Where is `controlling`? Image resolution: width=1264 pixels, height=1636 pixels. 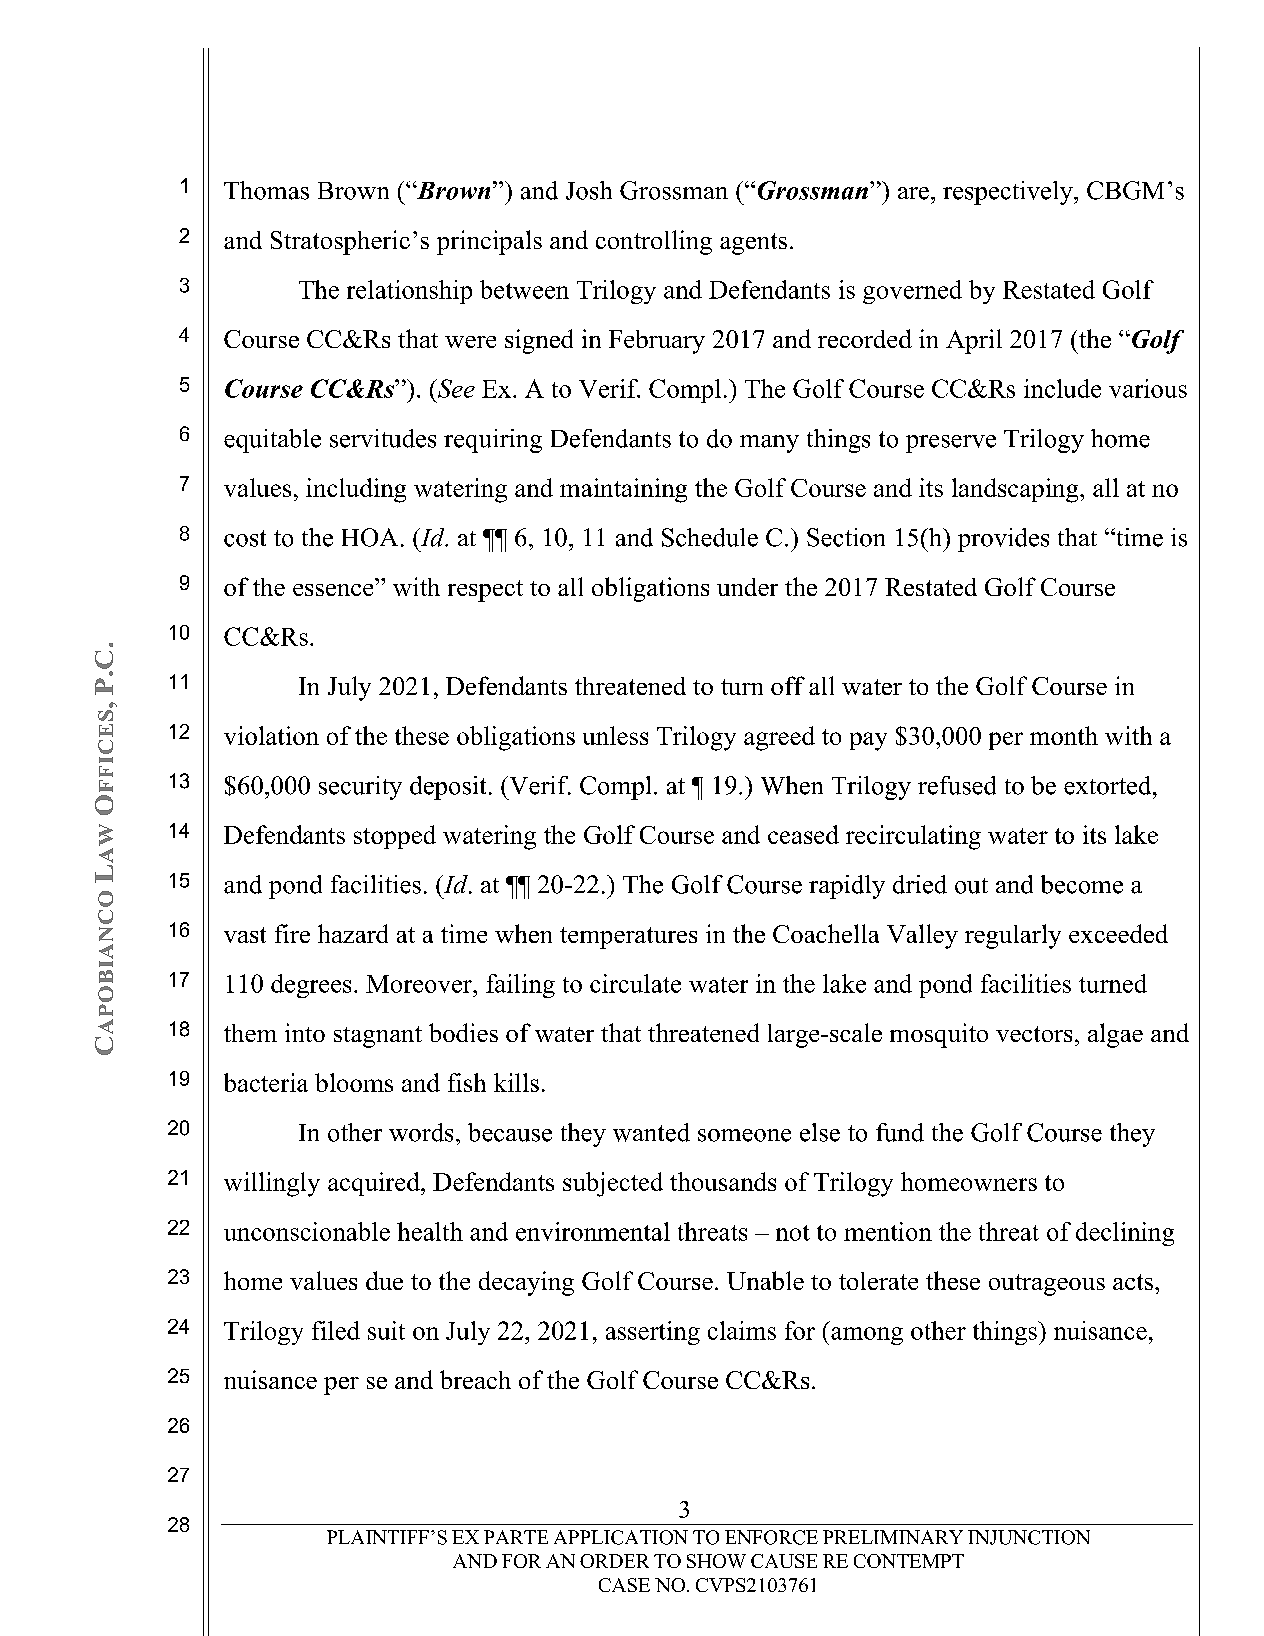 controlling is located at coordinates (654, 242).
